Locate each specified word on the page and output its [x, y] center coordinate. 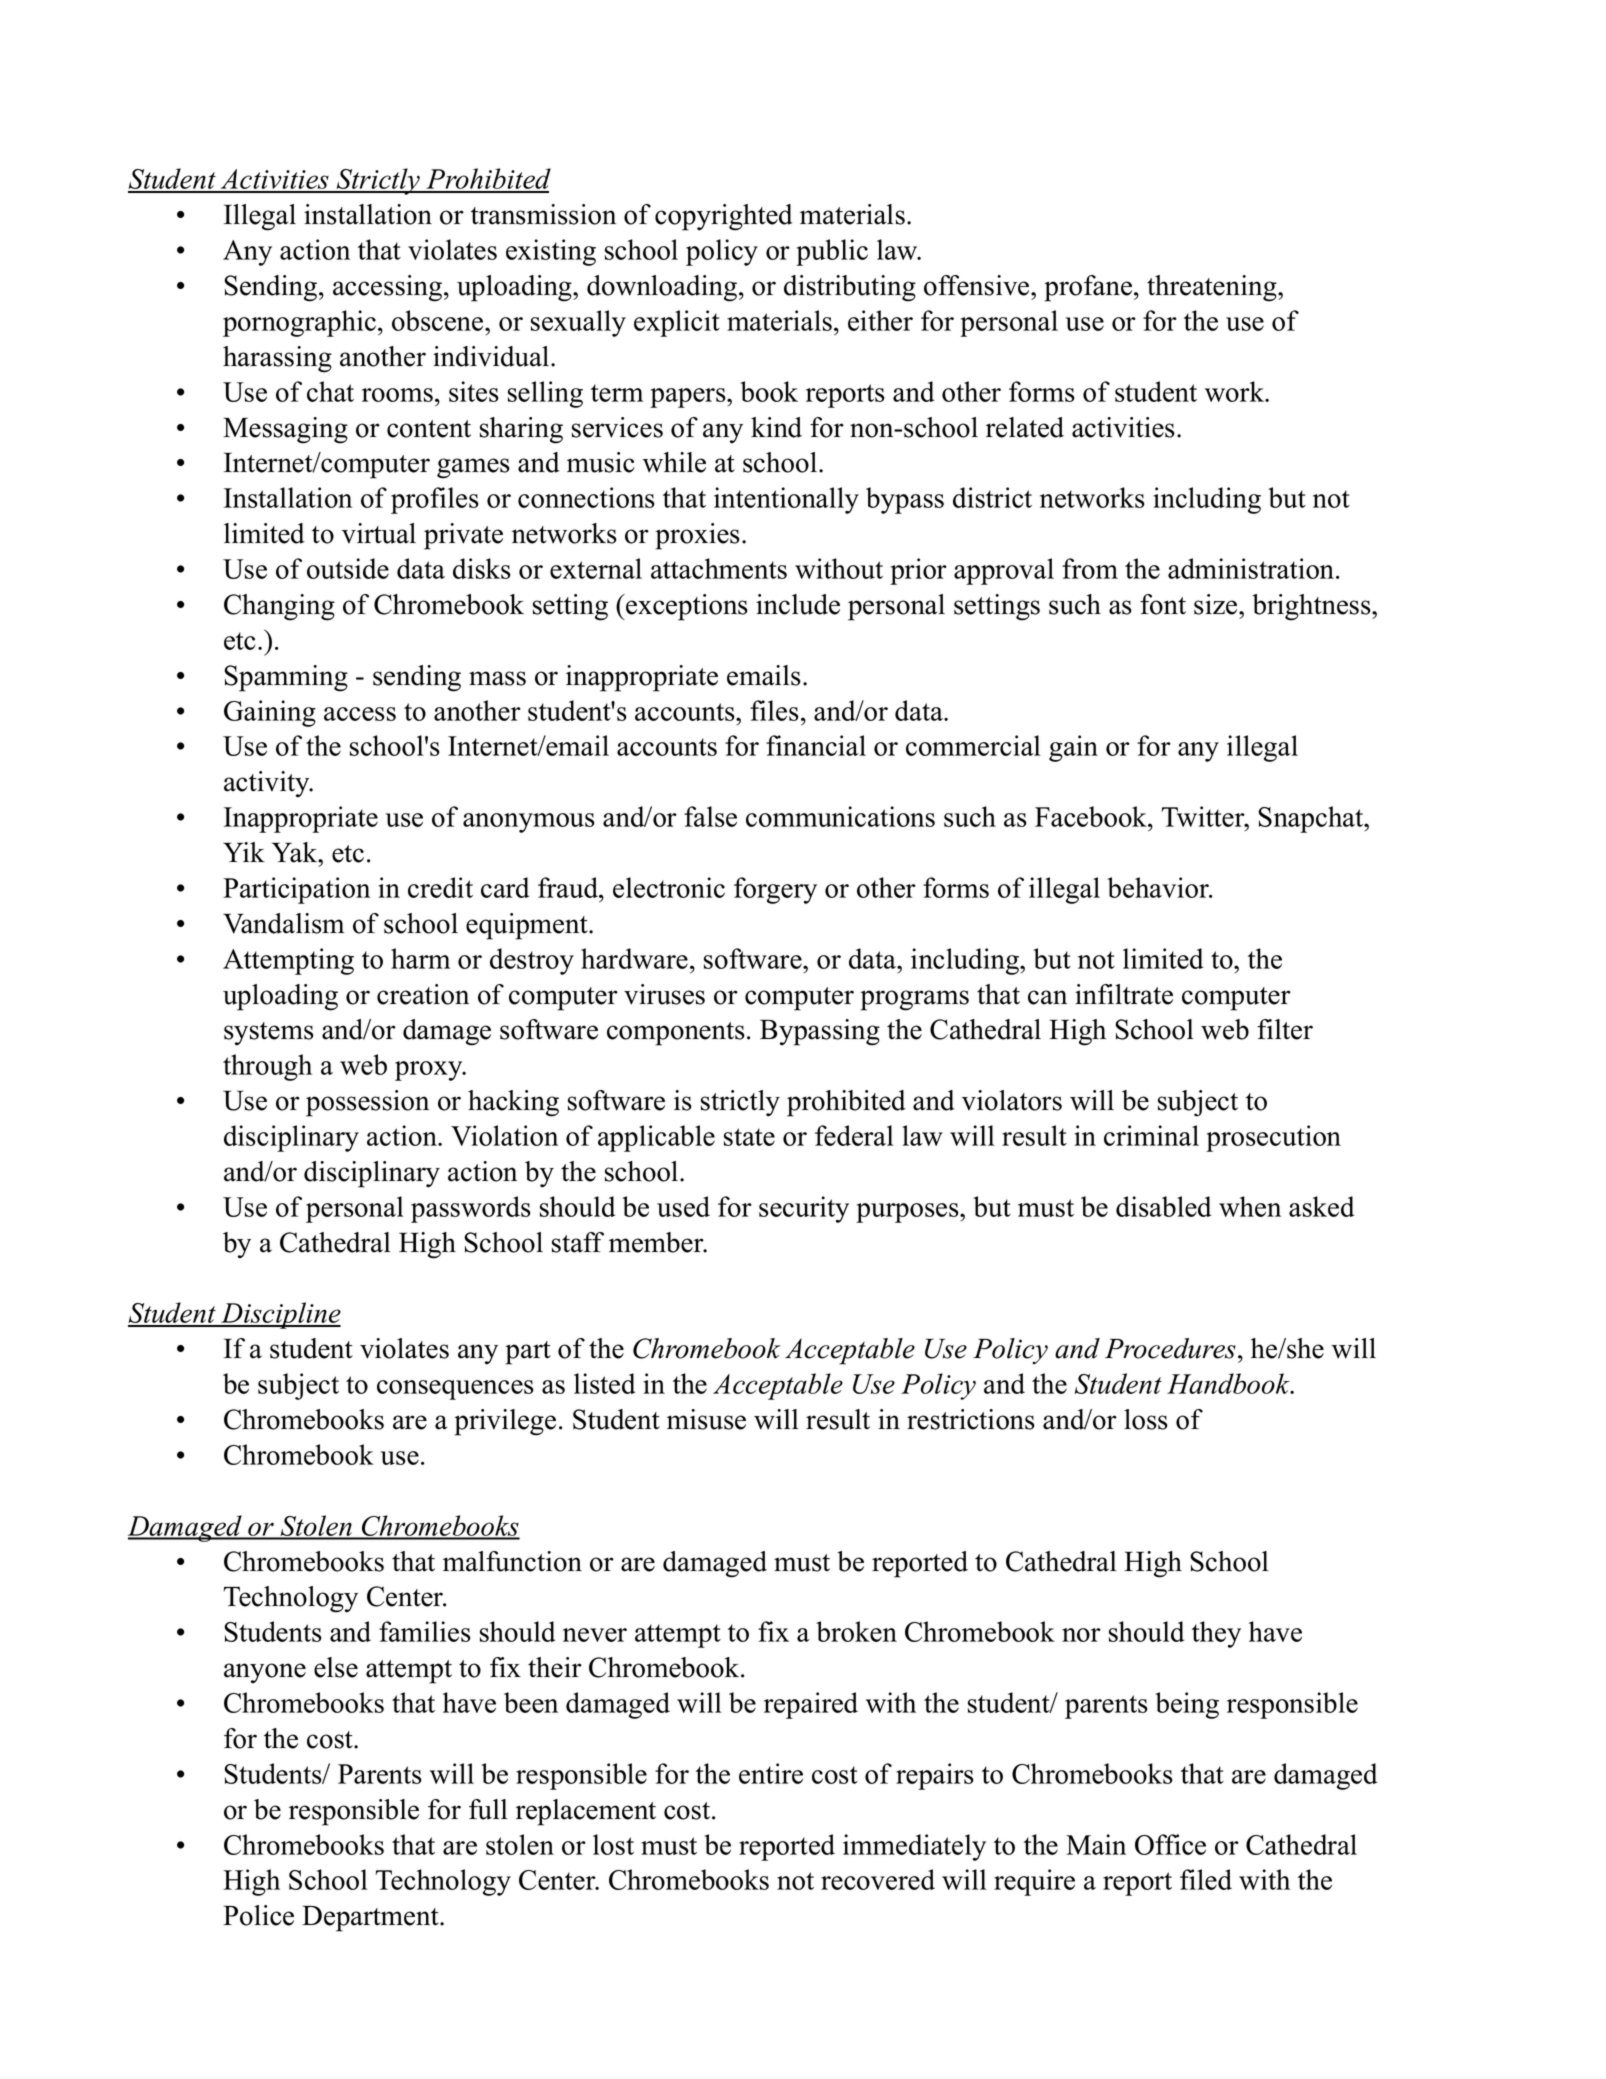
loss [1146, 1419]
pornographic [299, 323]
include [798, 604]
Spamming [286, 678]
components [676, 1034]
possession [367, 1103]
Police [258, 1915]
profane [1088, 288]
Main [1096, 1844]
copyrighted [724, 217]
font [1163, 604]
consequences [455, 1390]
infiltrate [1124, 994]
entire [771, 1773]
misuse [706, 1419]
